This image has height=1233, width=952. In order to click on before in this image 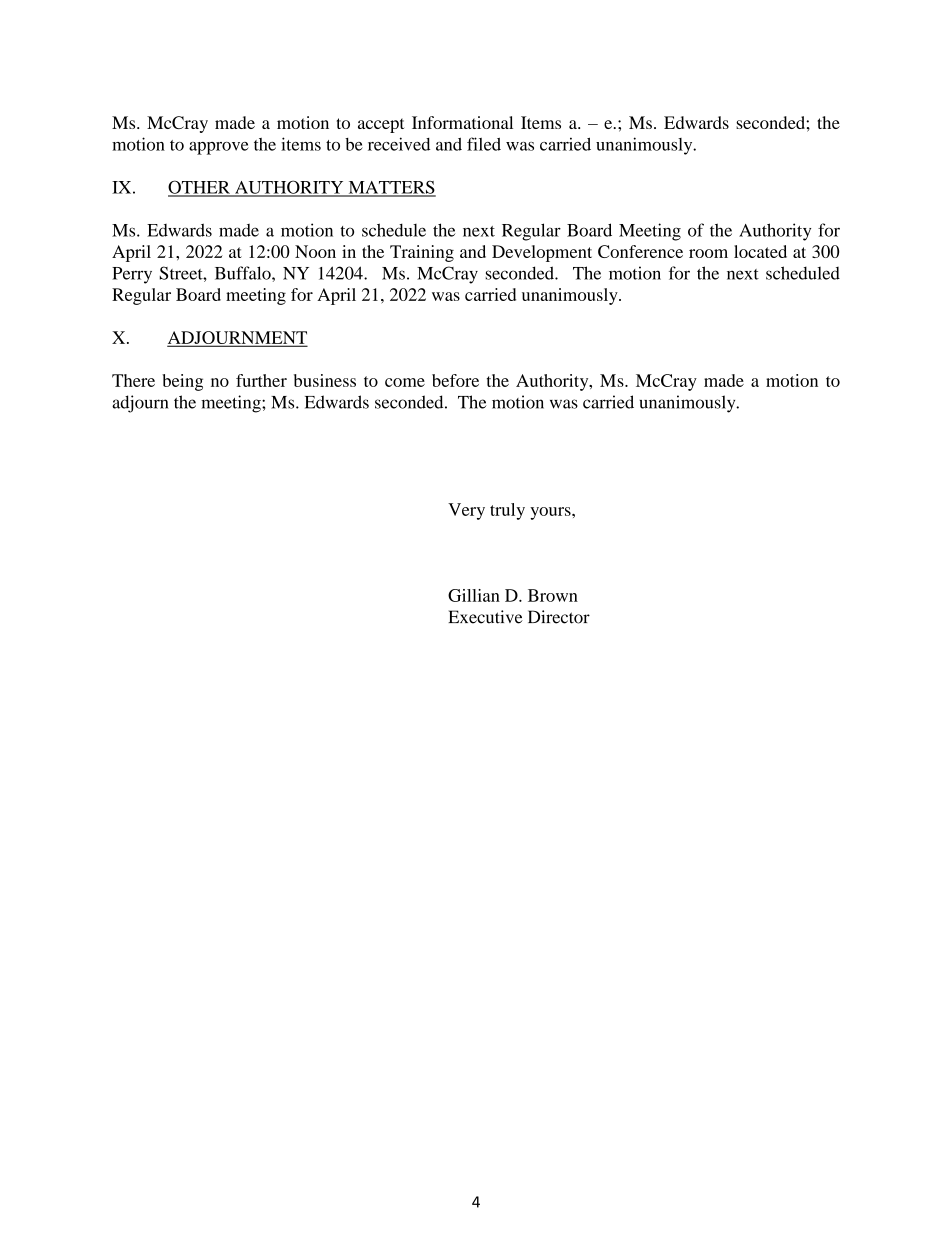, I will do `click(455, 380)`.
